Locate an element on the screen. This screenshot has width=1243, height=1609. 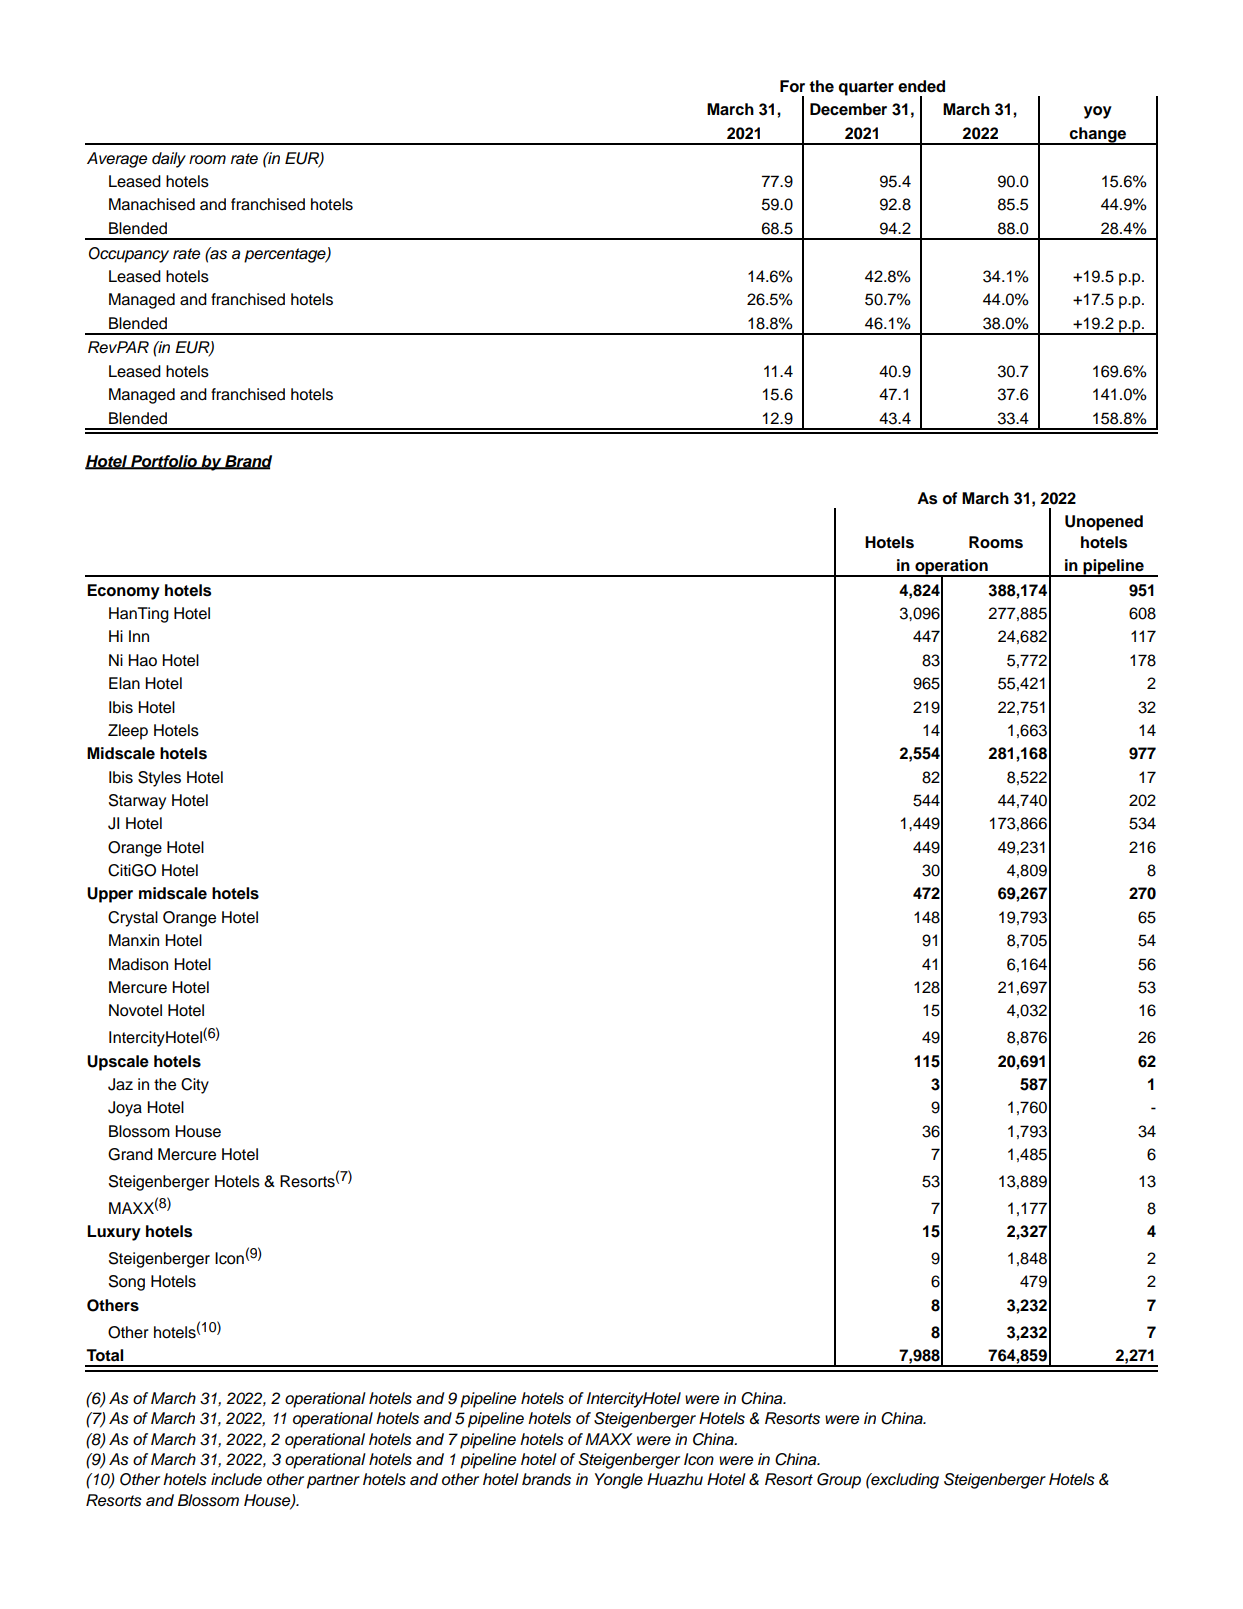
Unopened is located at coordinates (1104, 523).
